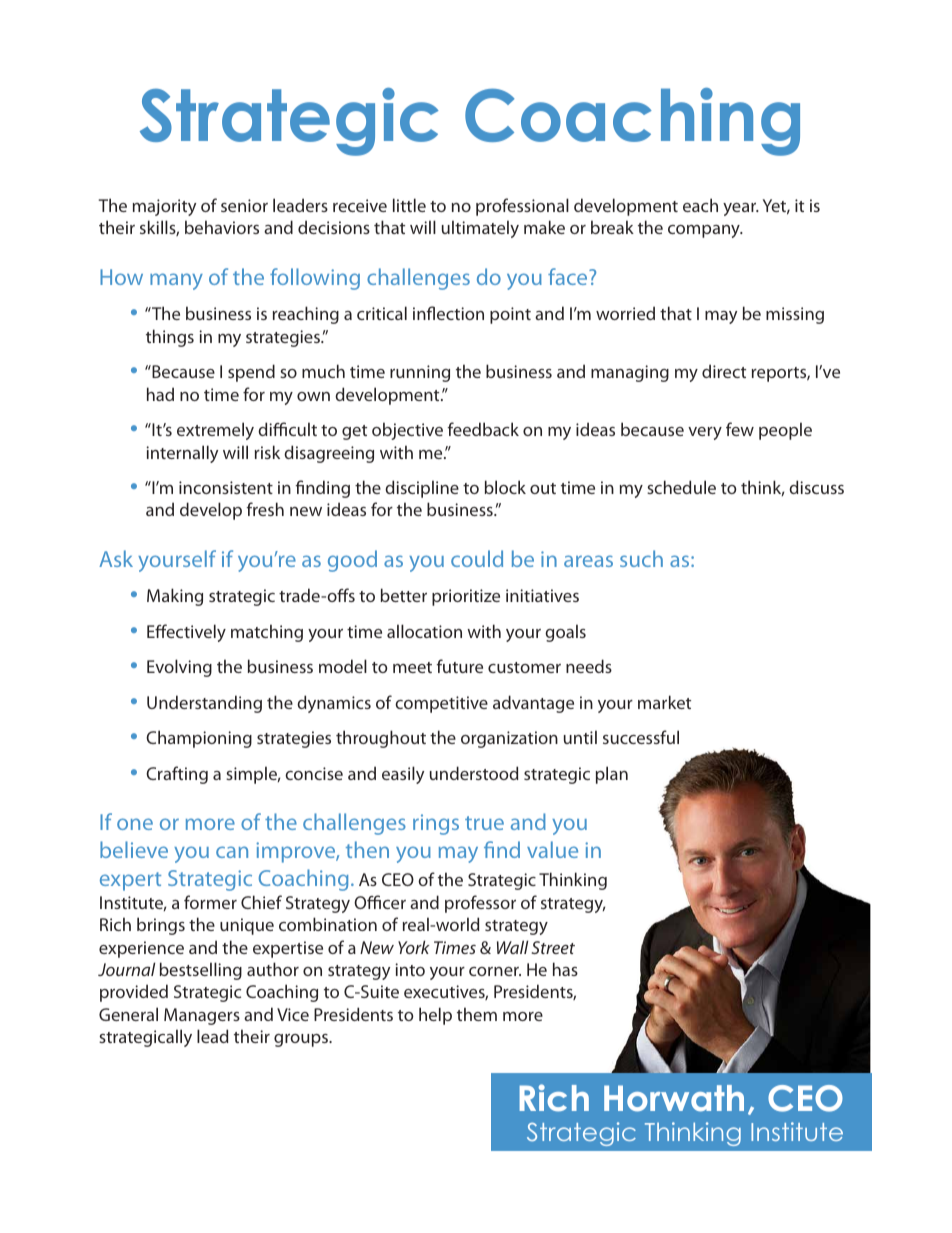 This screenshot has width=952, height=1233. Describe the element at coordinates (705, 231) in the screenshot. I see `company` at that location.
